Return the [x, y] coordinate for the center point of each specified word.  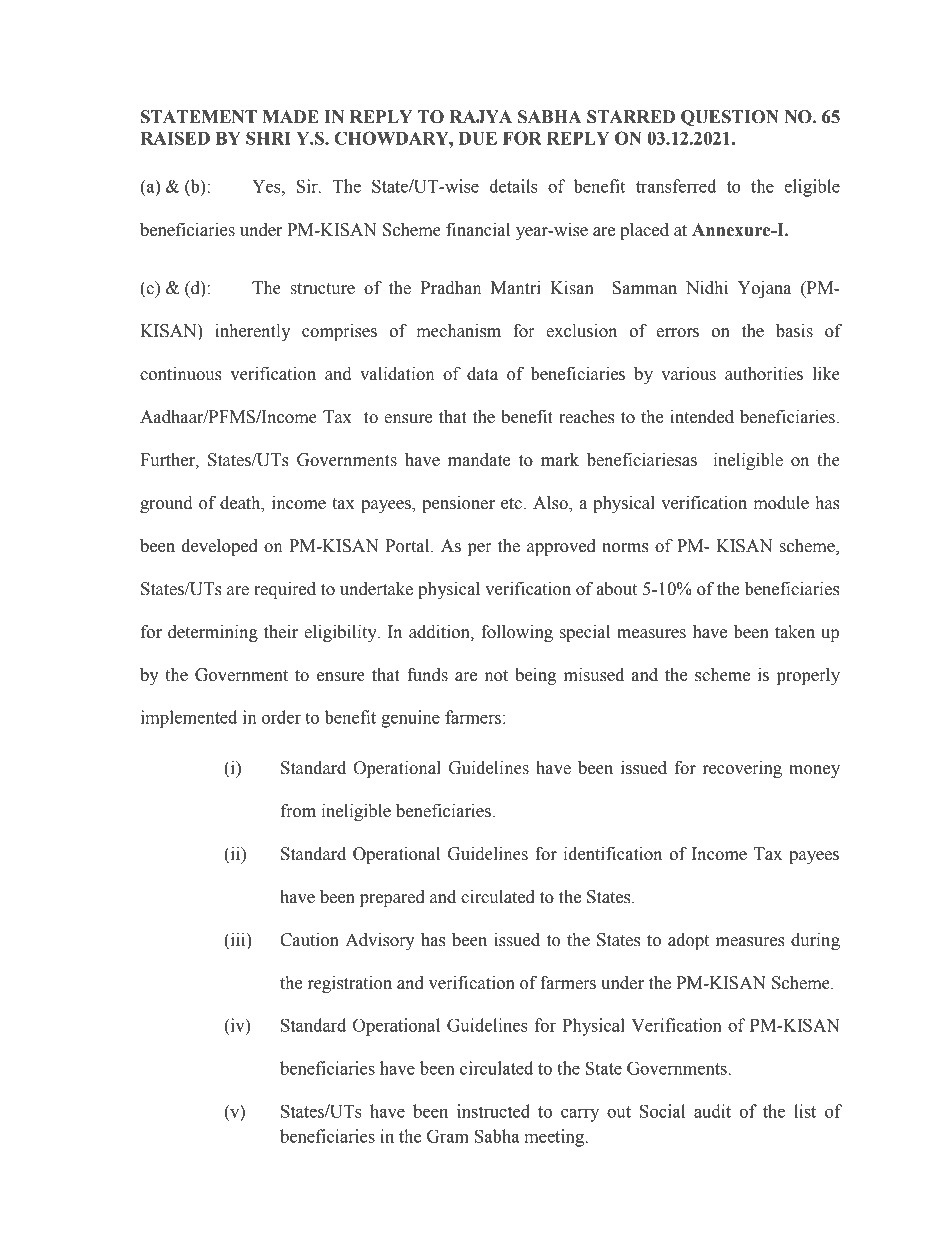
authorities [764, 374]
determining [213, 633]
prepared [392, 898]
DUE [478, 138]
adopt [688, 941]
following [517, 633]
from [298, 811]
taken [795, 632]
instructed [493, 1111]
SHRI [268, 138]
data [482, 374]
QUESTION [730, 118]
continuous [181, 374]
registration [350, 984]
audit [712, 1111]
